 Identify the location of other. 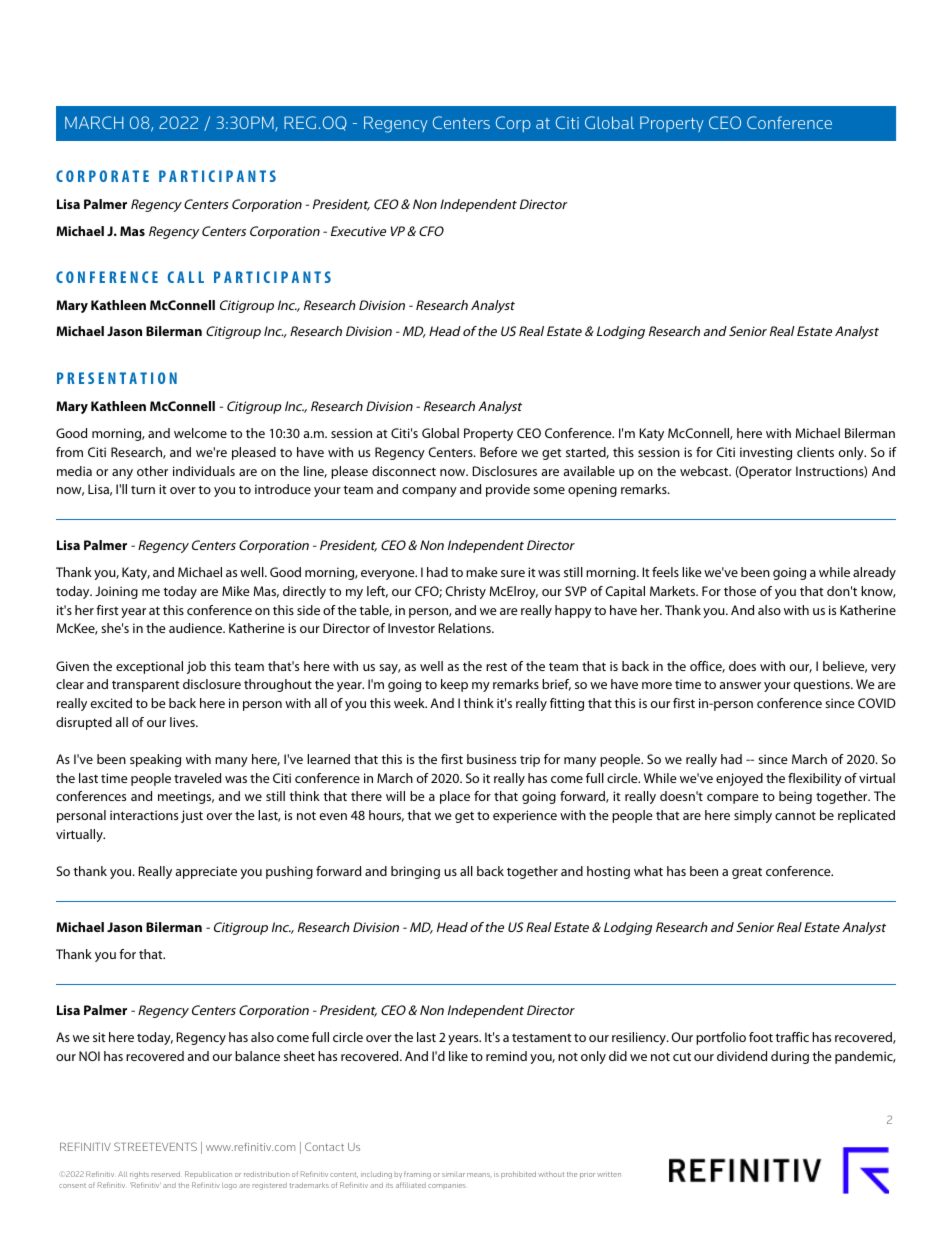
(152, 471).
